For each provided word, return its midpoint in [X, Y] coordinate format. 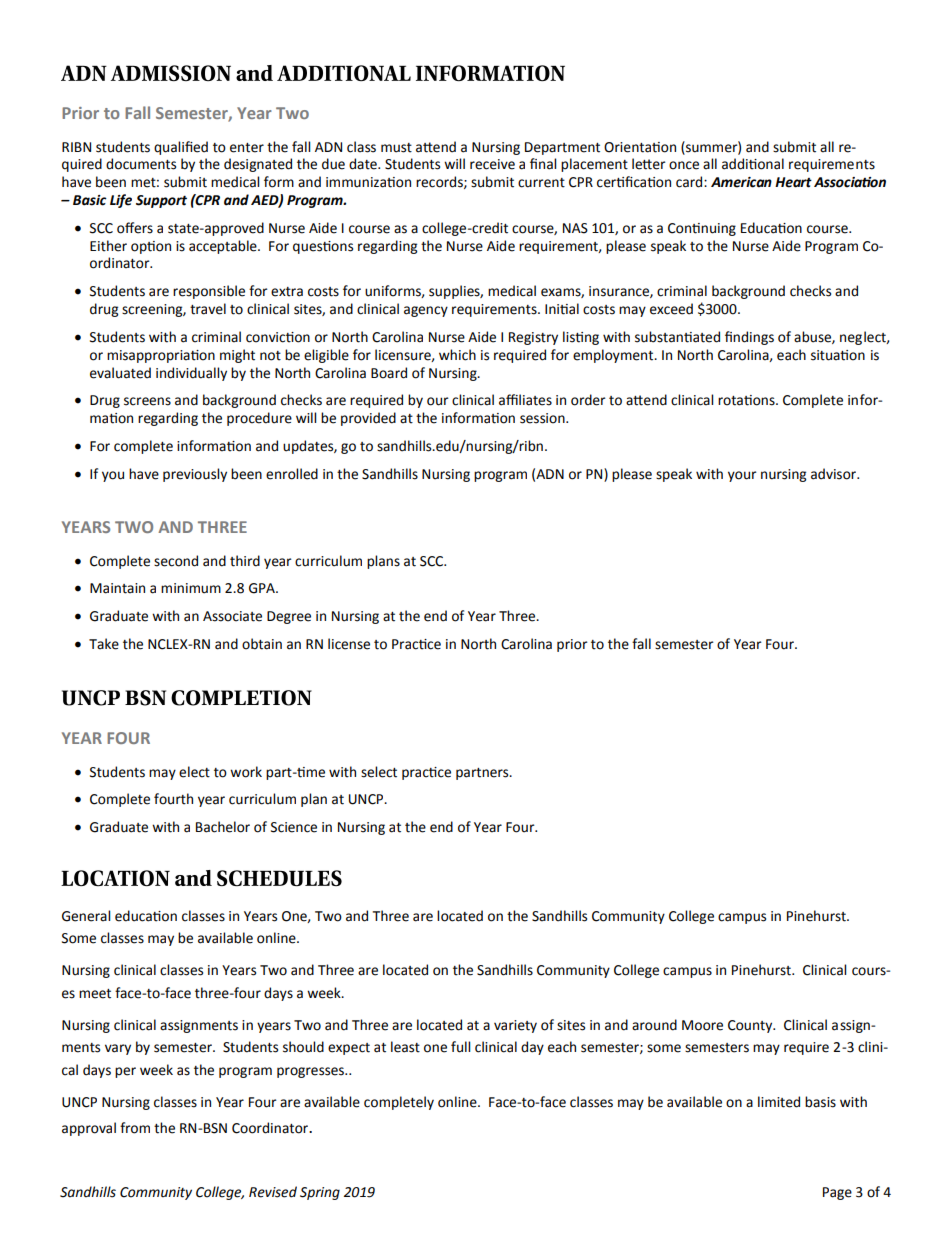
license [349, 644]
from [135, 1128]
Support [161, 201]
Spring [320, 1193]
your [742, 476]
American [741, 182]
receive [492, 164]
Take [104, 644]
